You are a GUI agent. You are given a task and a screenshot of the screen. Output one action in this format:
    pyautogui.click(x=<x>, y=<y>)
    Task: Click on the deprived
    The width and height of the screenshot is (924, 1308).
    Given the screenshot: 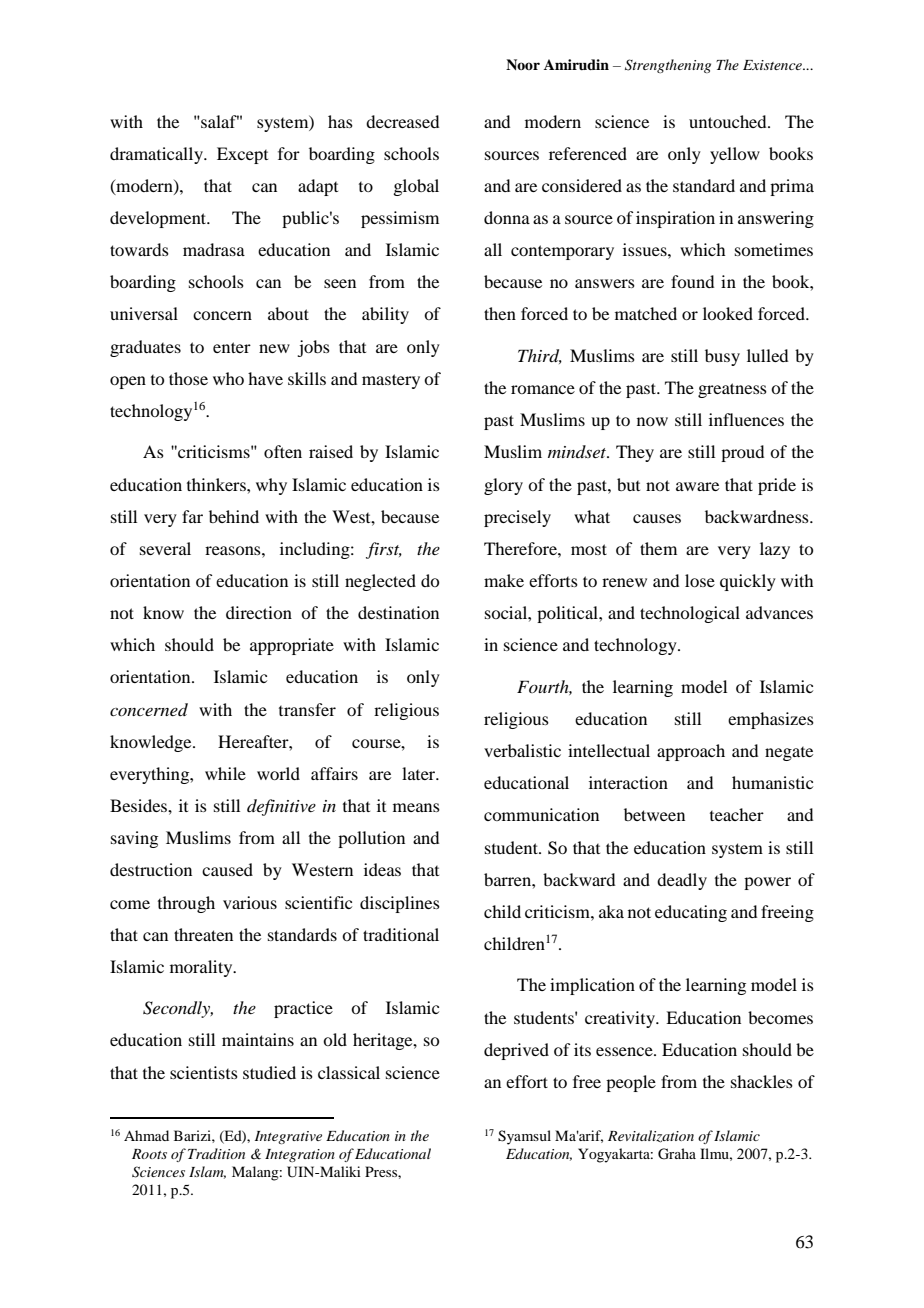 What is the action you would take?
    pyautogui.click(x=516, y=1051)
